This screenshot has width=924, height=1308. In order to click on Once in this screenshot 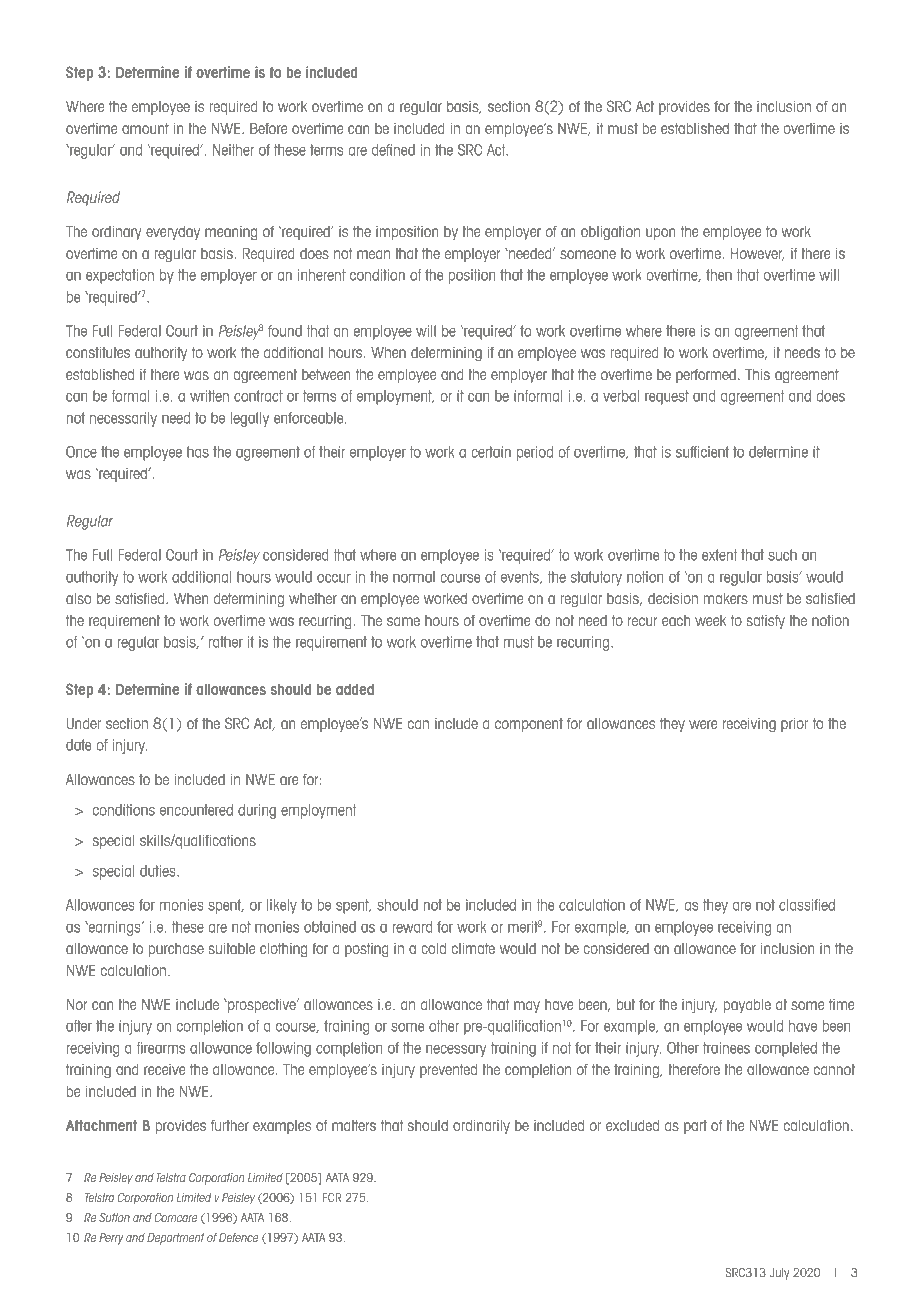, I will do `click(81, 452)`.
